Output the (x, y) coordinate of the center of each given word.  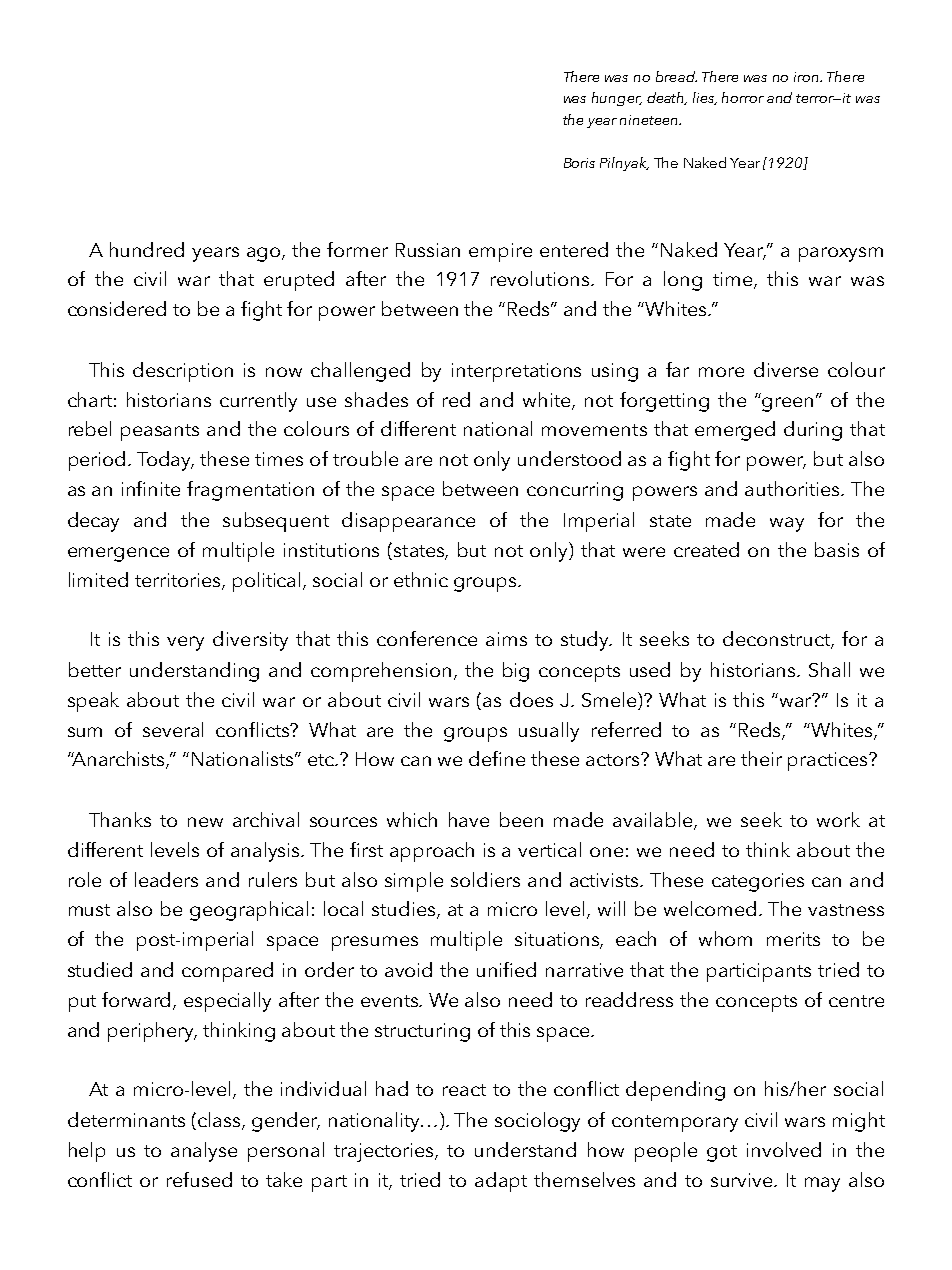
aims (506, 639)
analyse (204, 1152)
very (185, 643)
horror (743, 97)
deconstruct (777, 640)
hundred (147, 249)
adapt (501, 1182)
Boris (579, 163)
